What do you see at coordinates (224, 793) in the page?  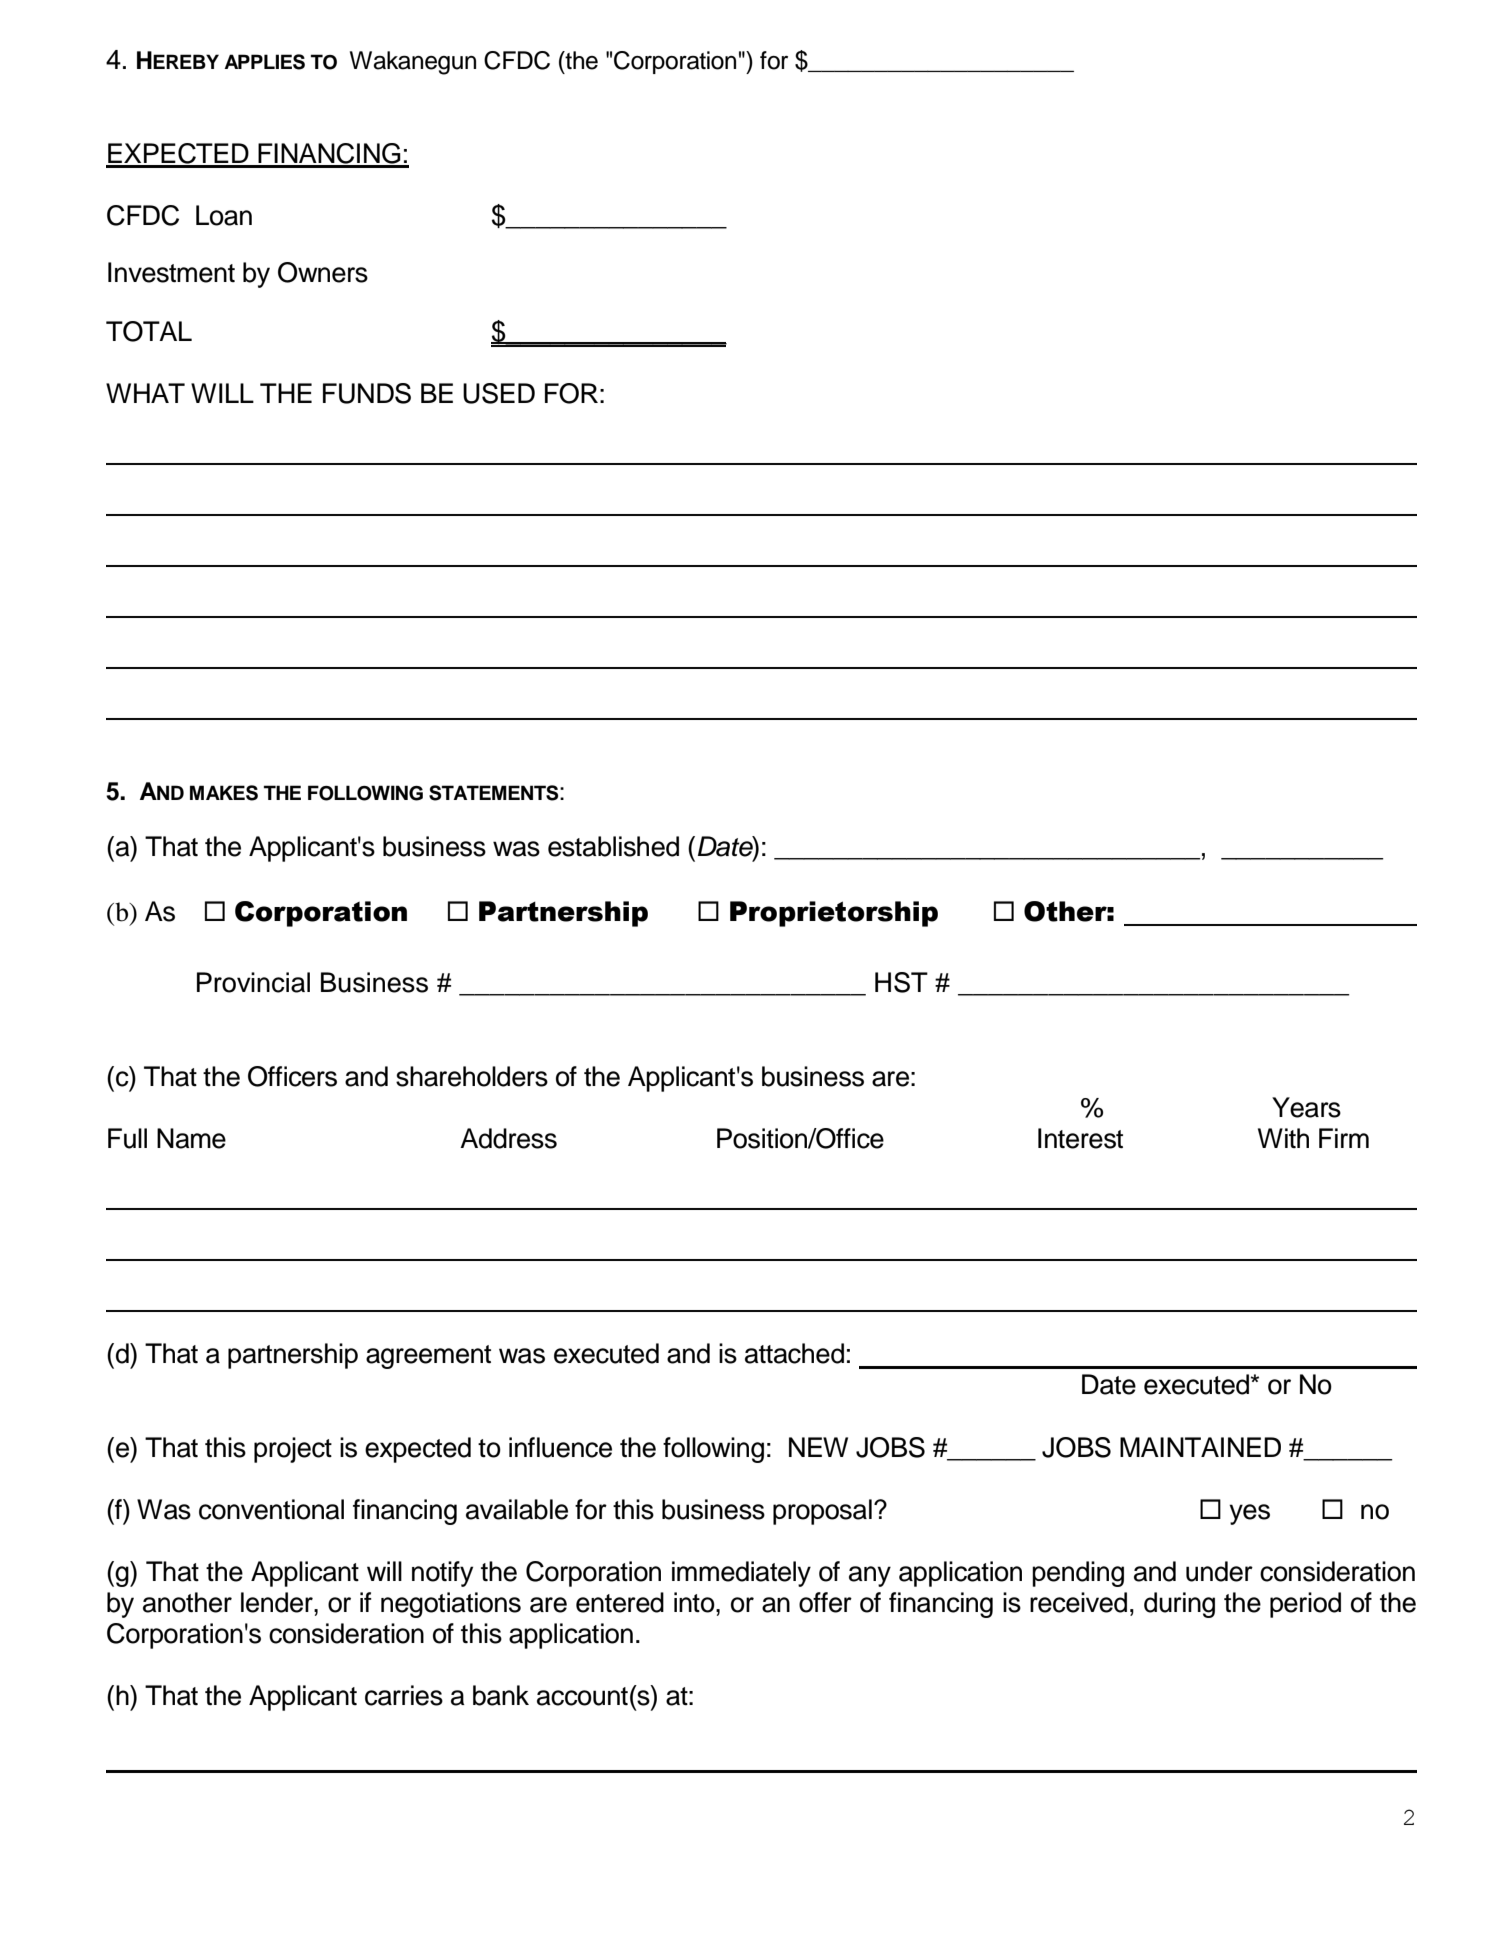 I see `MAKES` at bounding box center [224, 793].
